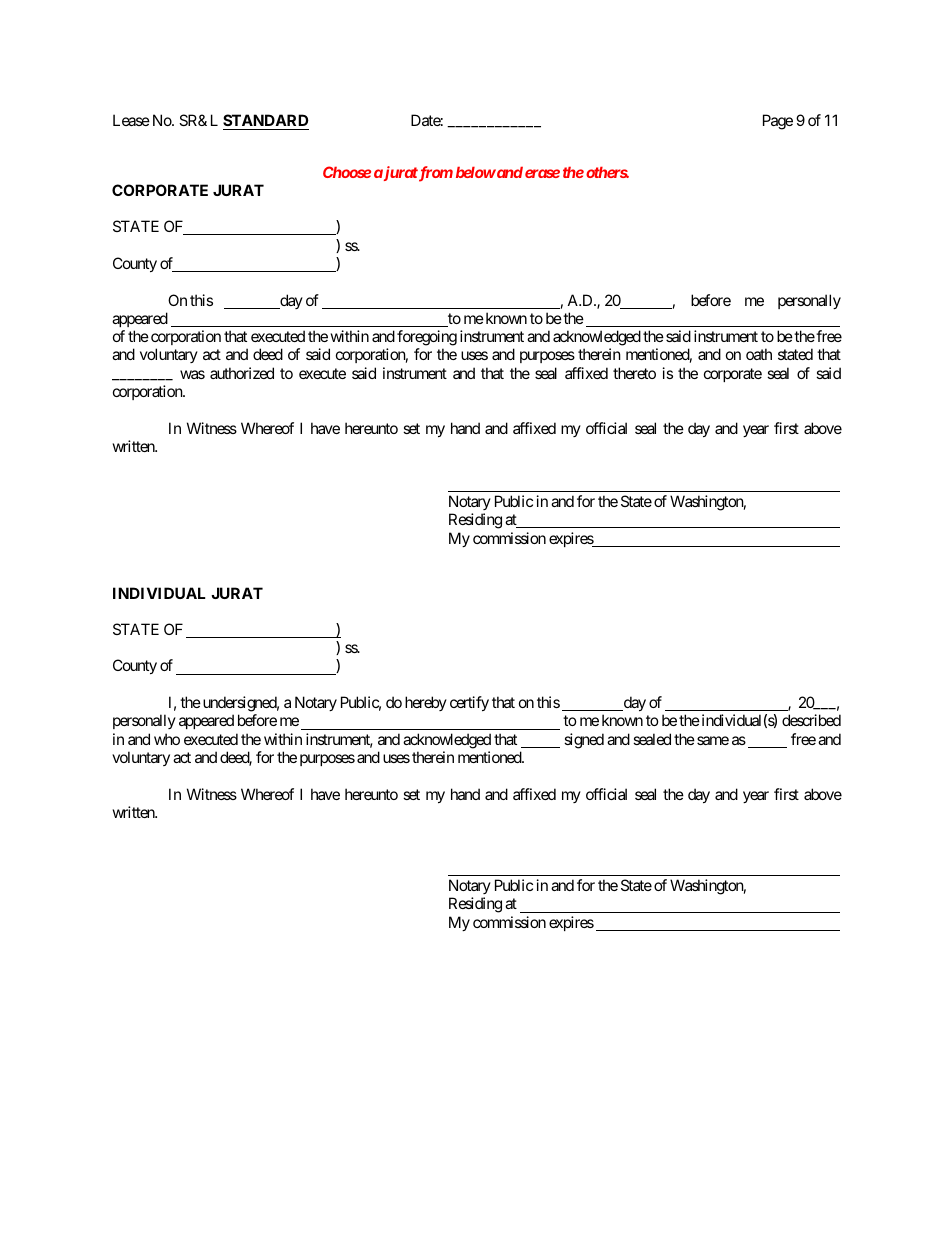 This screenshot has width=952, height=1233. What do you see at coordinates (167, 739) in the screenshot?
I see `who` at bounding box center [167, 739].
